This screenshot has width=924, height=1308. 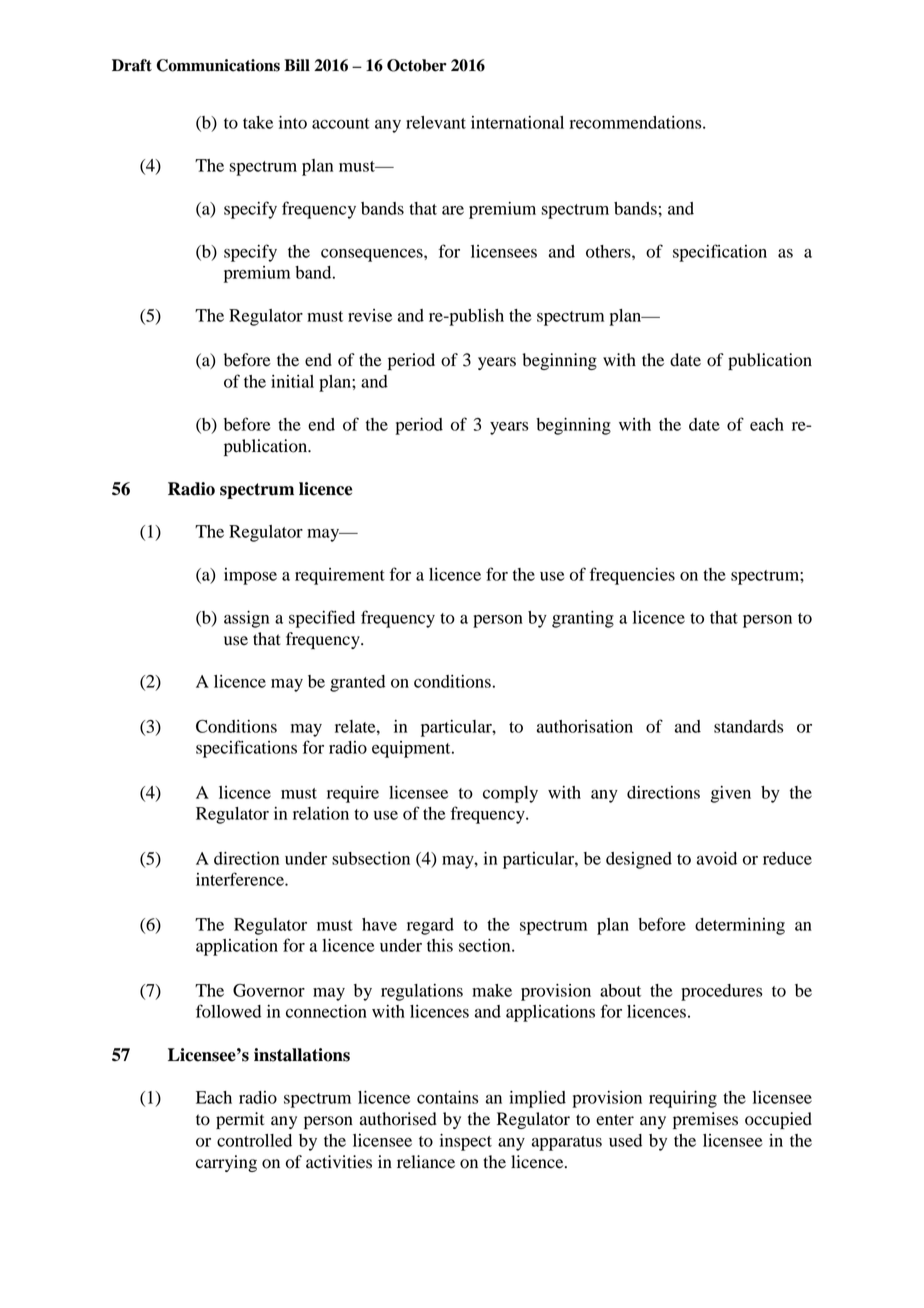 I want to click on premises, so click(x=705, y=1120).
